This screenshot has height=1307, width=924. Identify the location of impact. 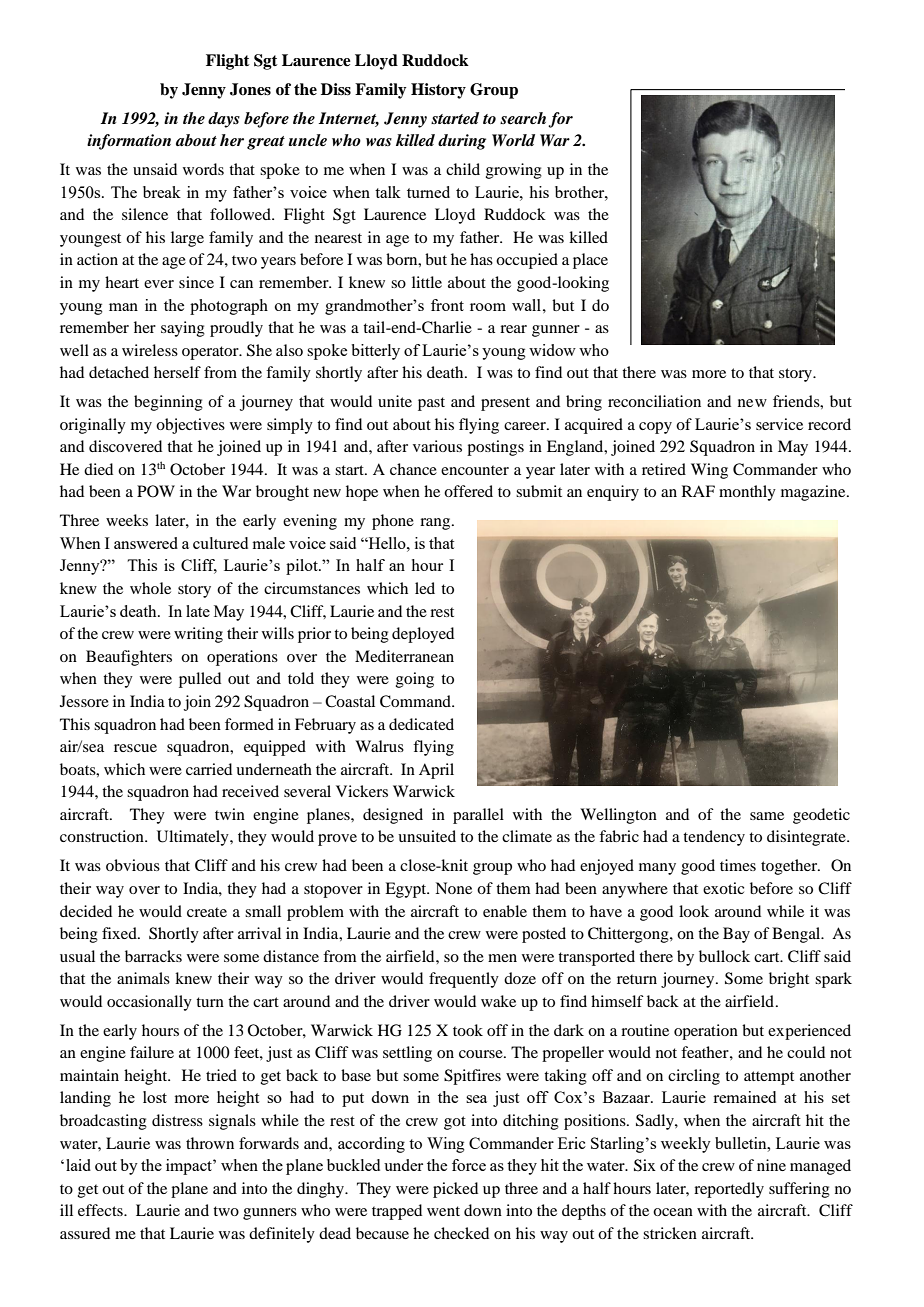
(190, 1167).
